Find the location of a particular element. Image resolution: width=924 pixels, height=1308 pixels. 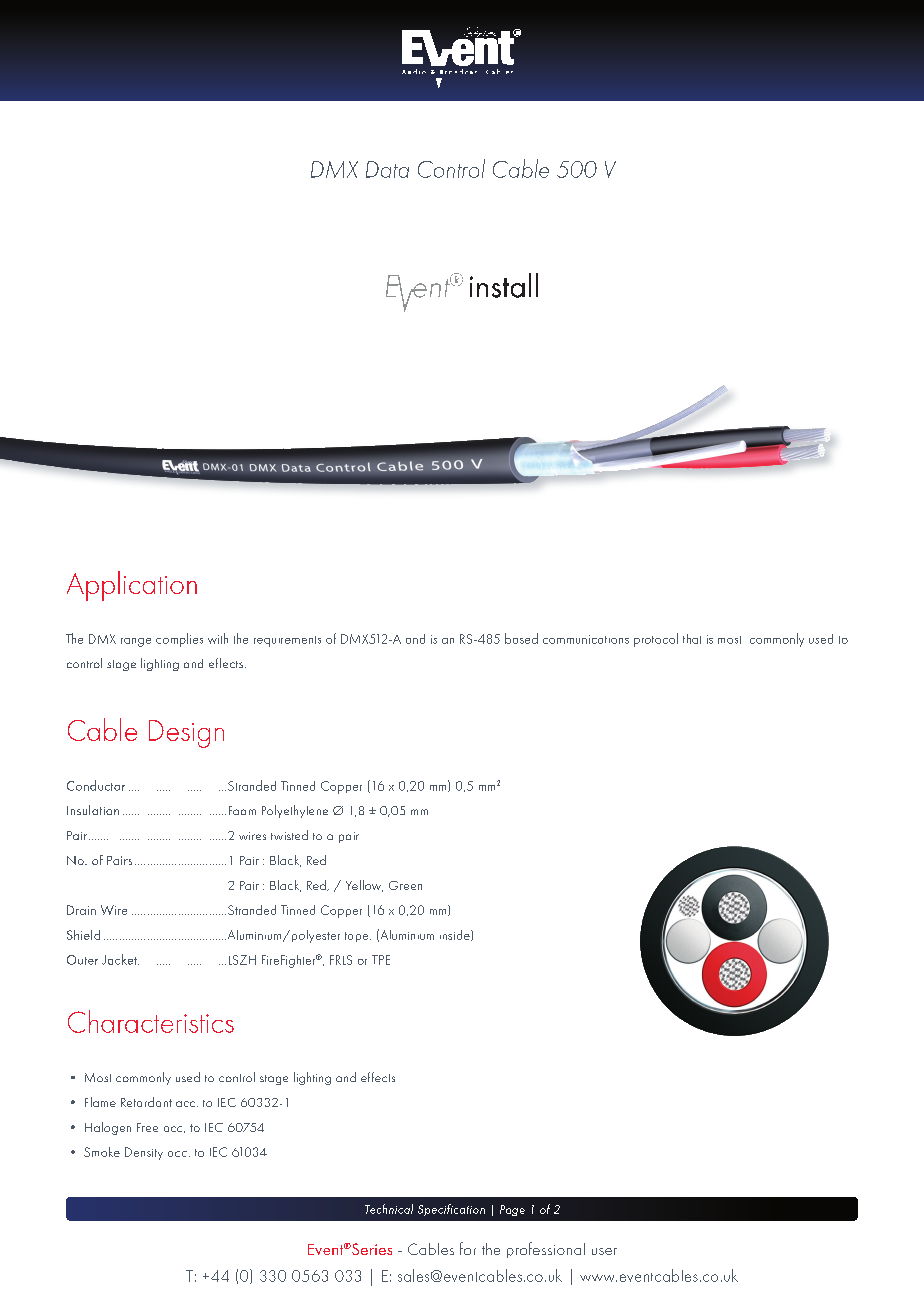

communications is located at coordinates (586, 639).
